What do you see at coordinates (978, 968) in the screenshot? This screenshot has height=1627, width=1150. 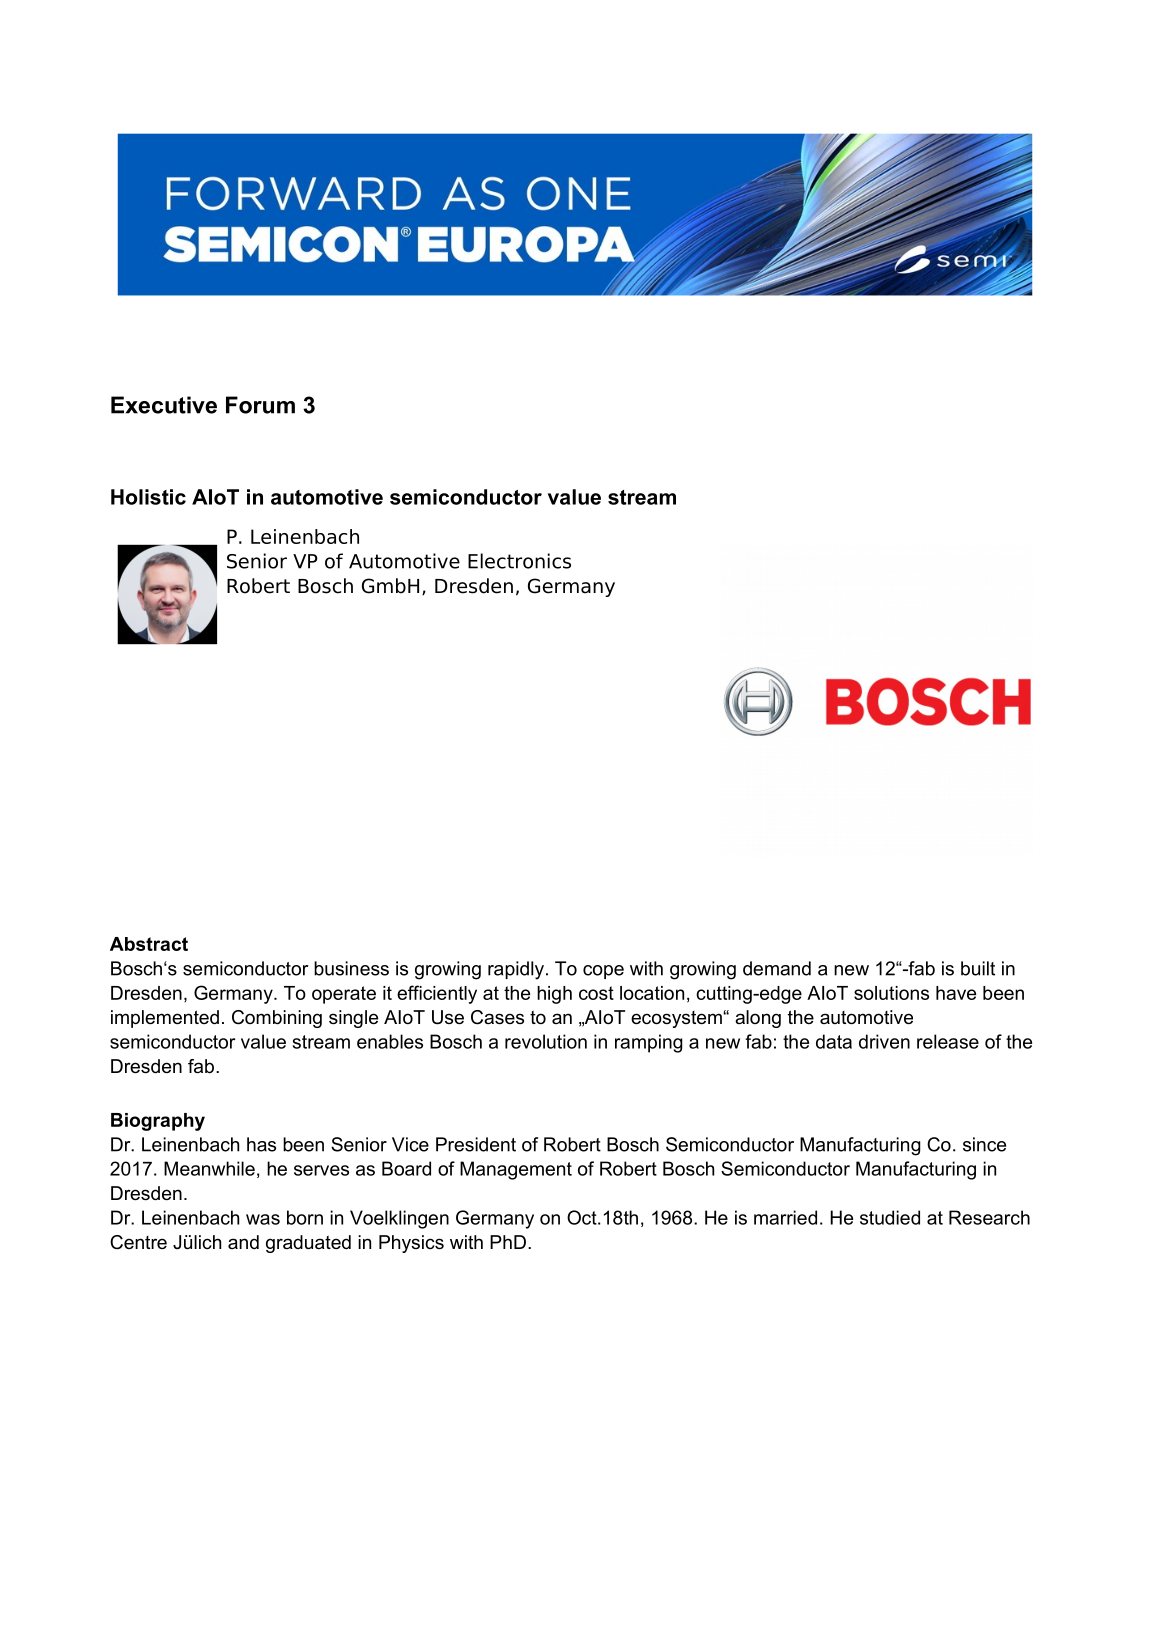 I see `built` at bounding box center [978, 968].
